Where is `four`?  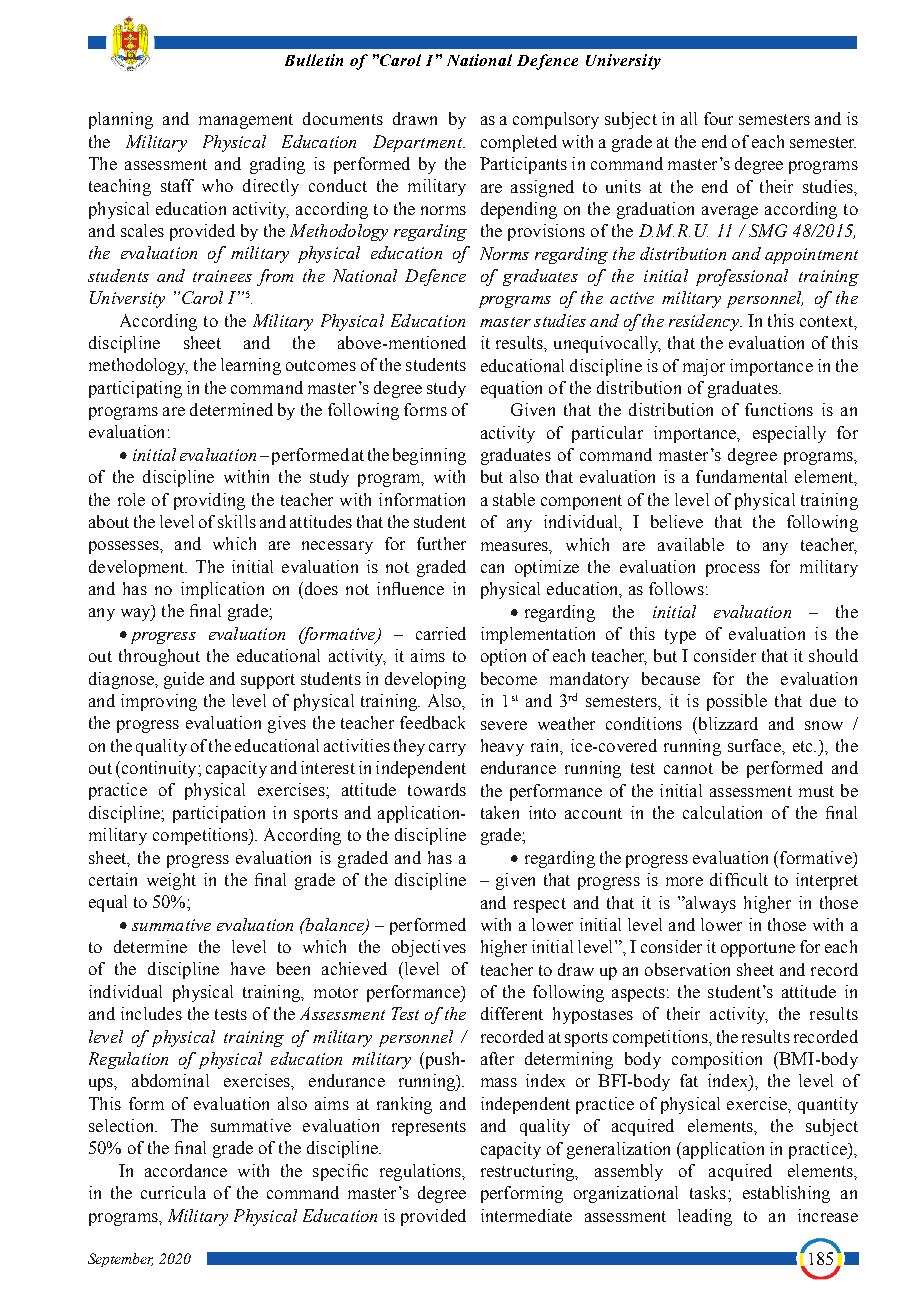 four is located at coordinates (718, 118).
